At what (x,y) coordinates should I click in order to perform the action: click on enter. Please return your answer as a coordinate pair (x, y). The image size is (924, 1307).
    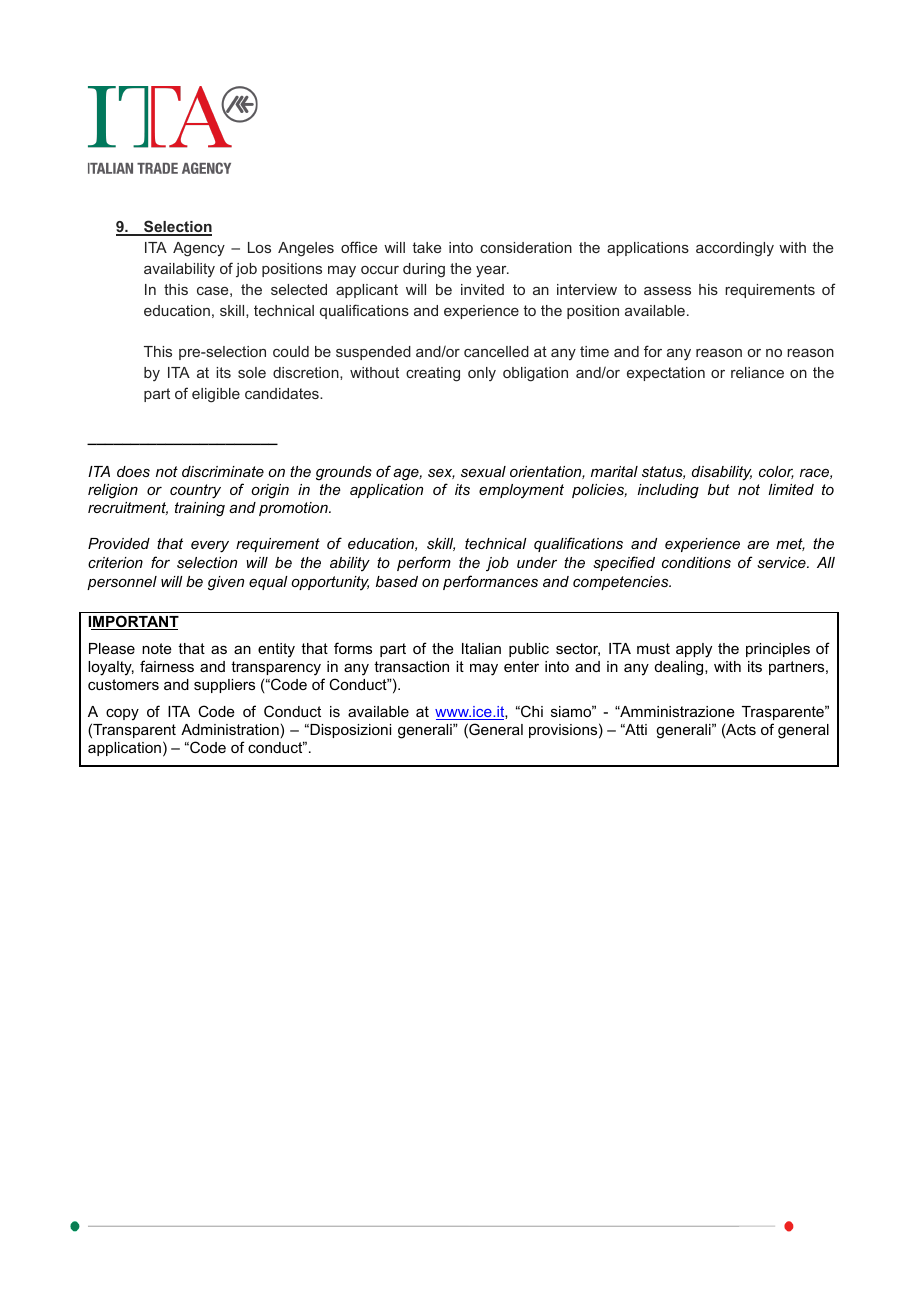
    Looking at the image, I should click on (521, 666).
